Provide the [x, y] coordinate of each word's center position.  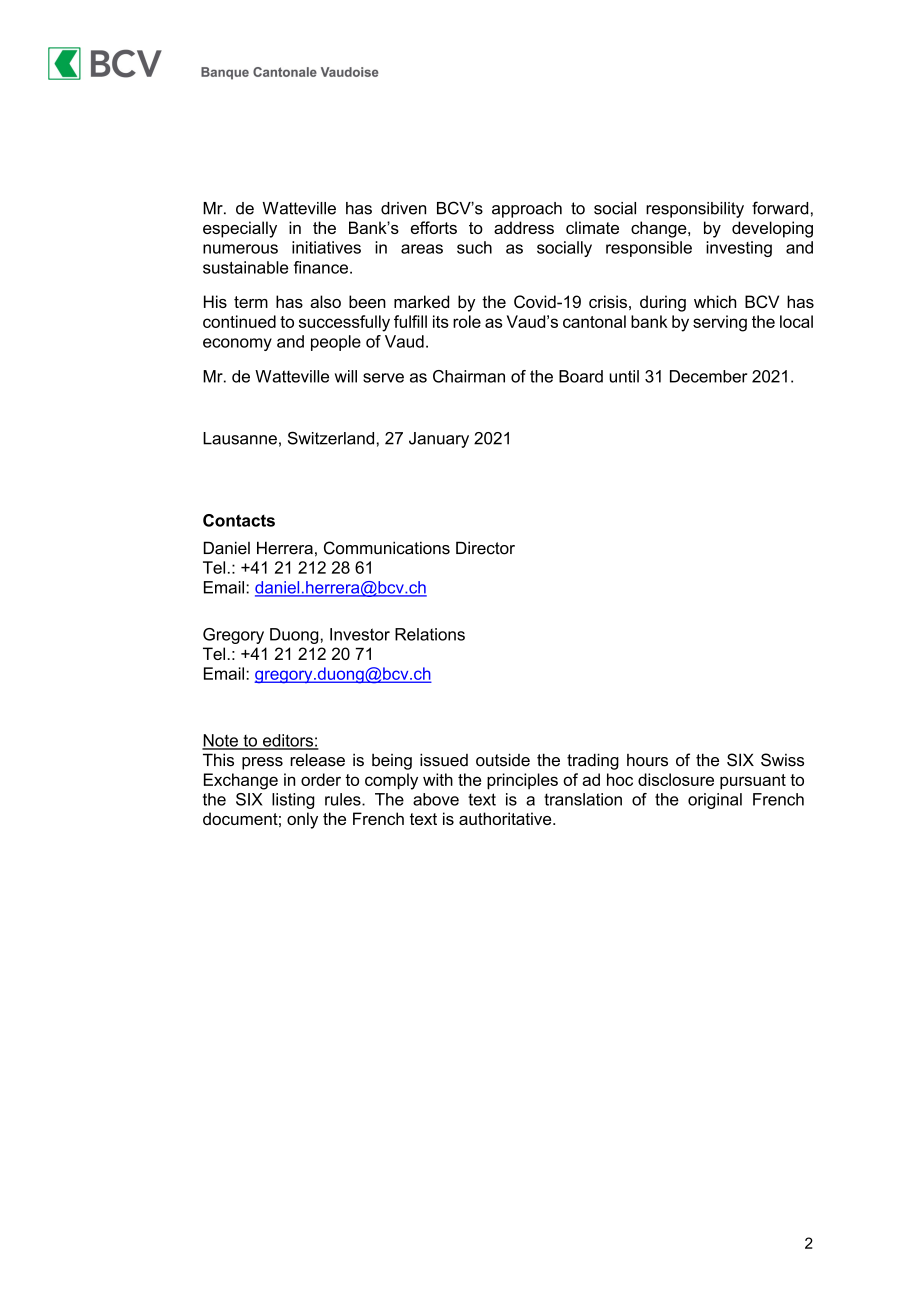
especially [240, 229]
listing [293, 801]
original [715, 801]
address [524, 227]
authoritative [506, 818]
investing [739, 249]
